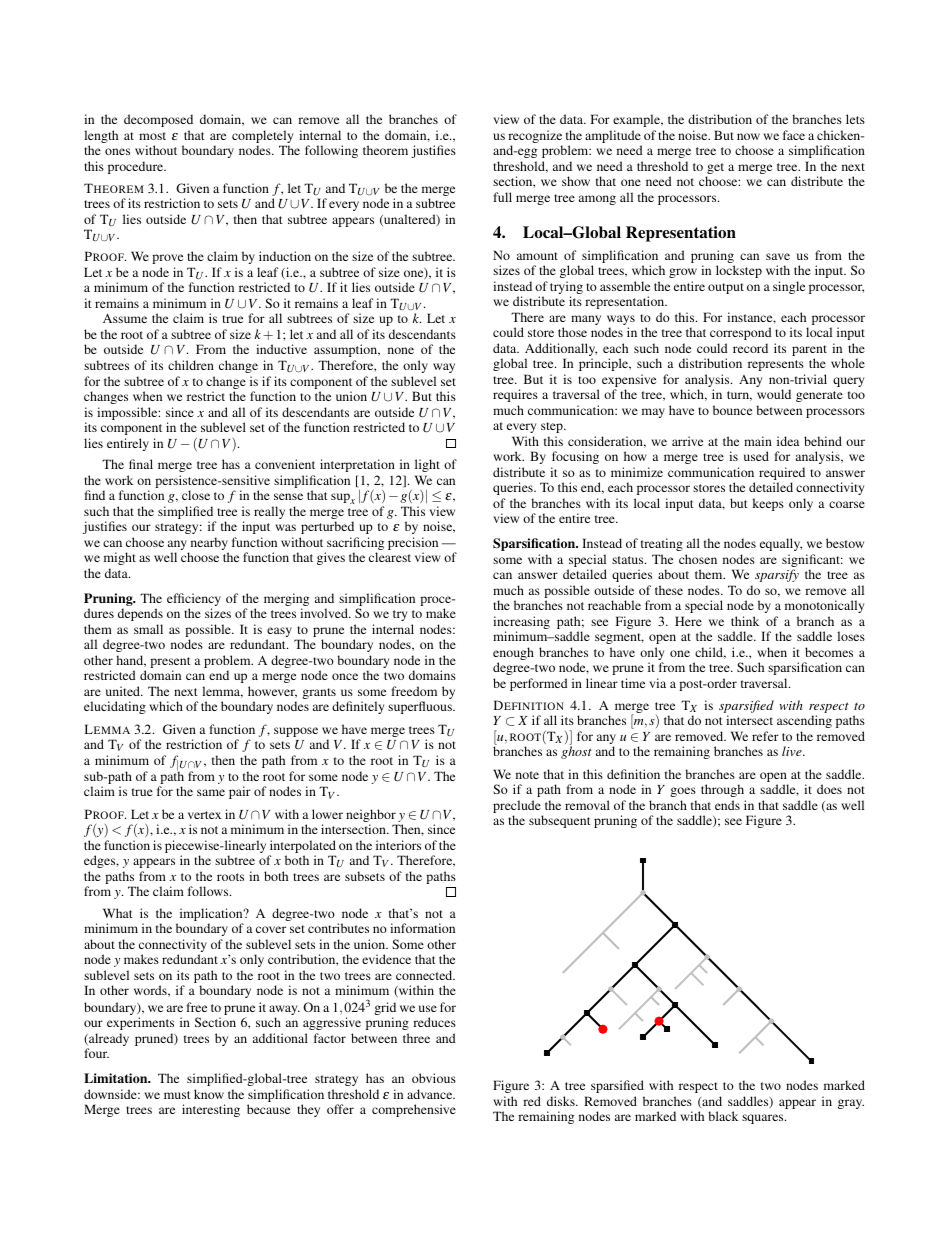 Image resolution: width=952 pixels, height=1233 pixels. I want to click on obvious, so click(434, 1078).
